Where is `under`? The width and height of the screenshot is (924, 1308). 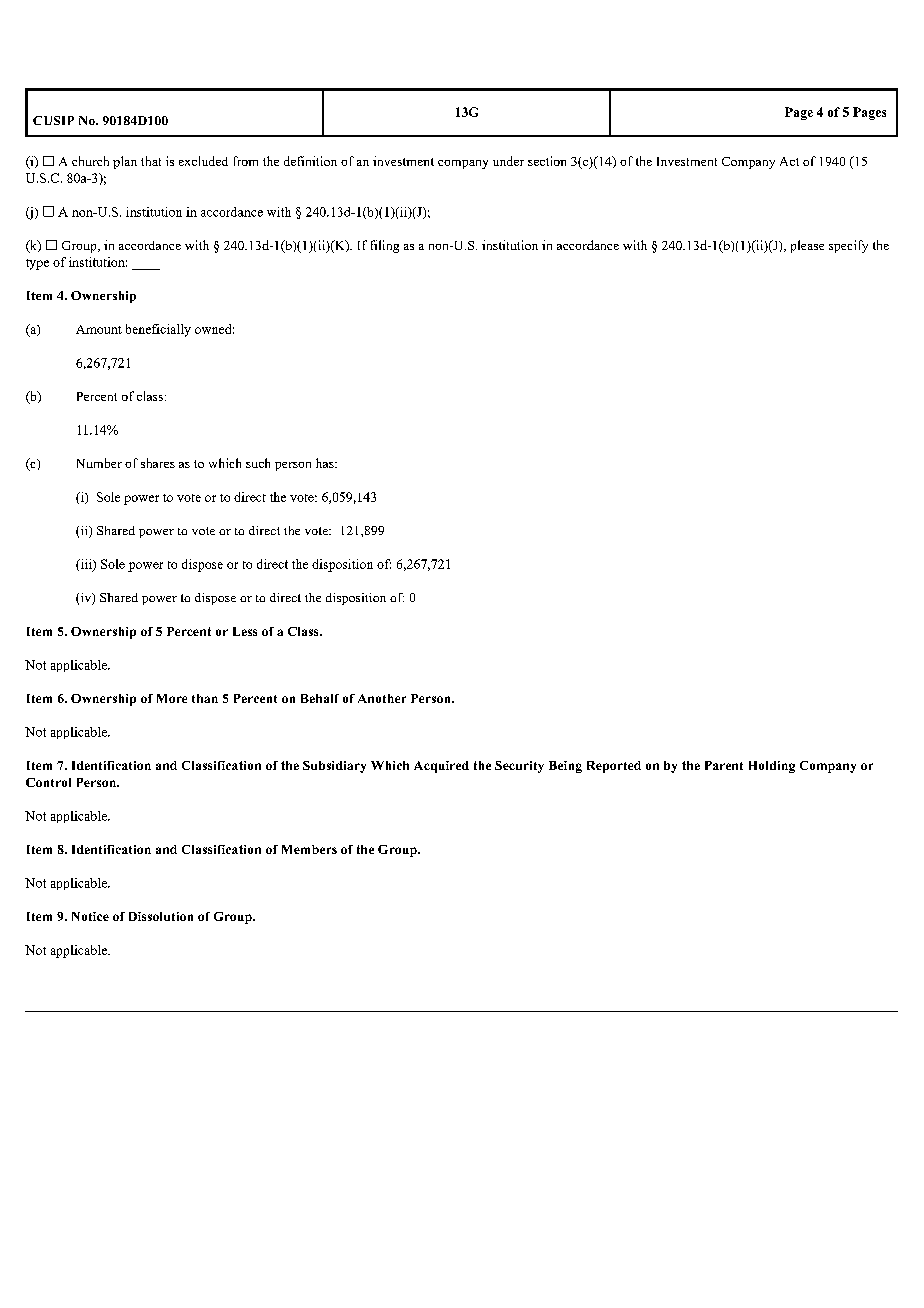 under is located at coordinates (508, 161).
